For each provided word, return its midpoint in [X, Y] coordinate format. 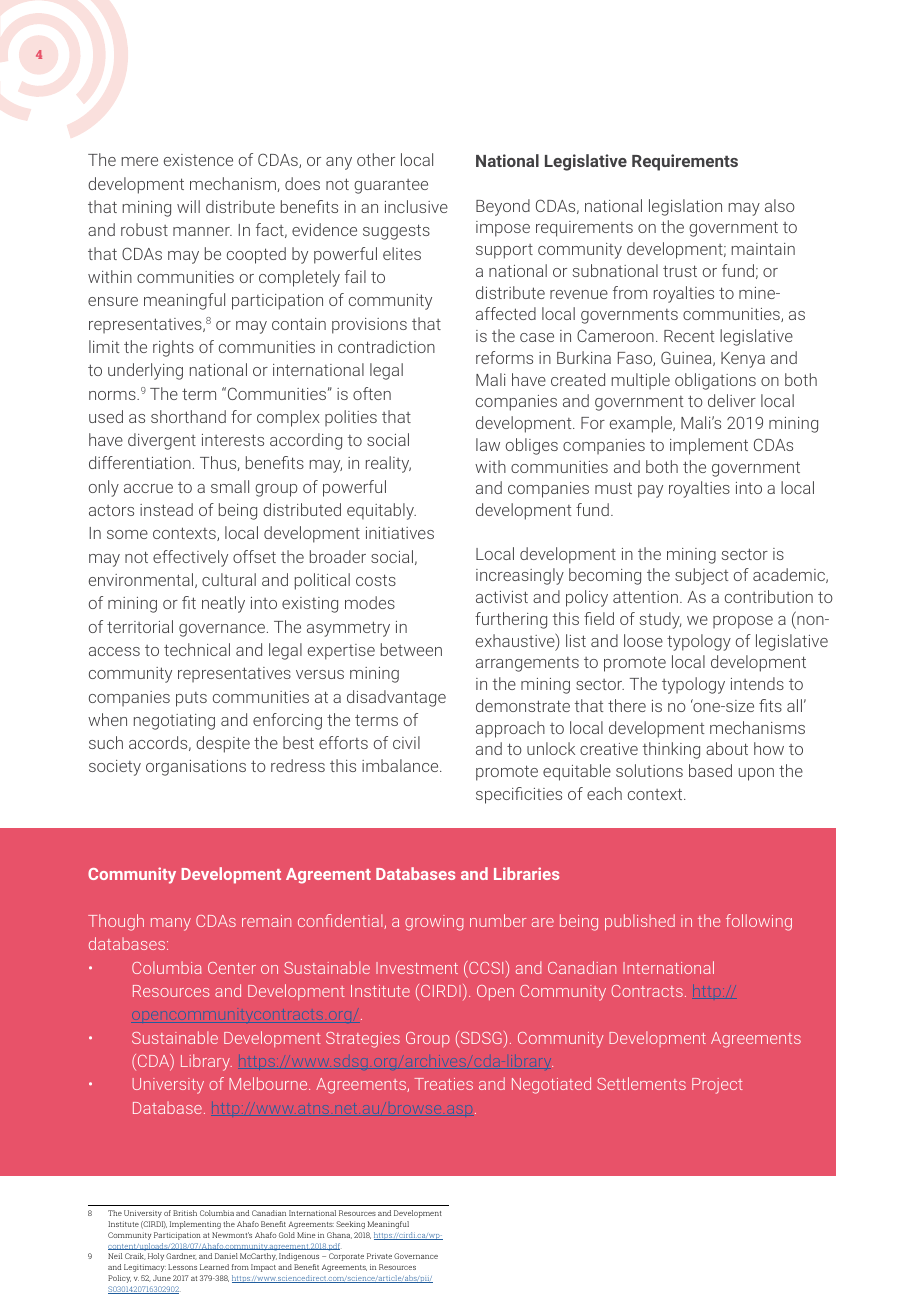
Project [717, 1086]
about [727, 748]
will [188, 206]
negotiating [174, 722]
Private [379, 1256]
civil [406, 742]
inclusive [416, 206]
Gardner [181, 1256]
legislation [685, 207]
